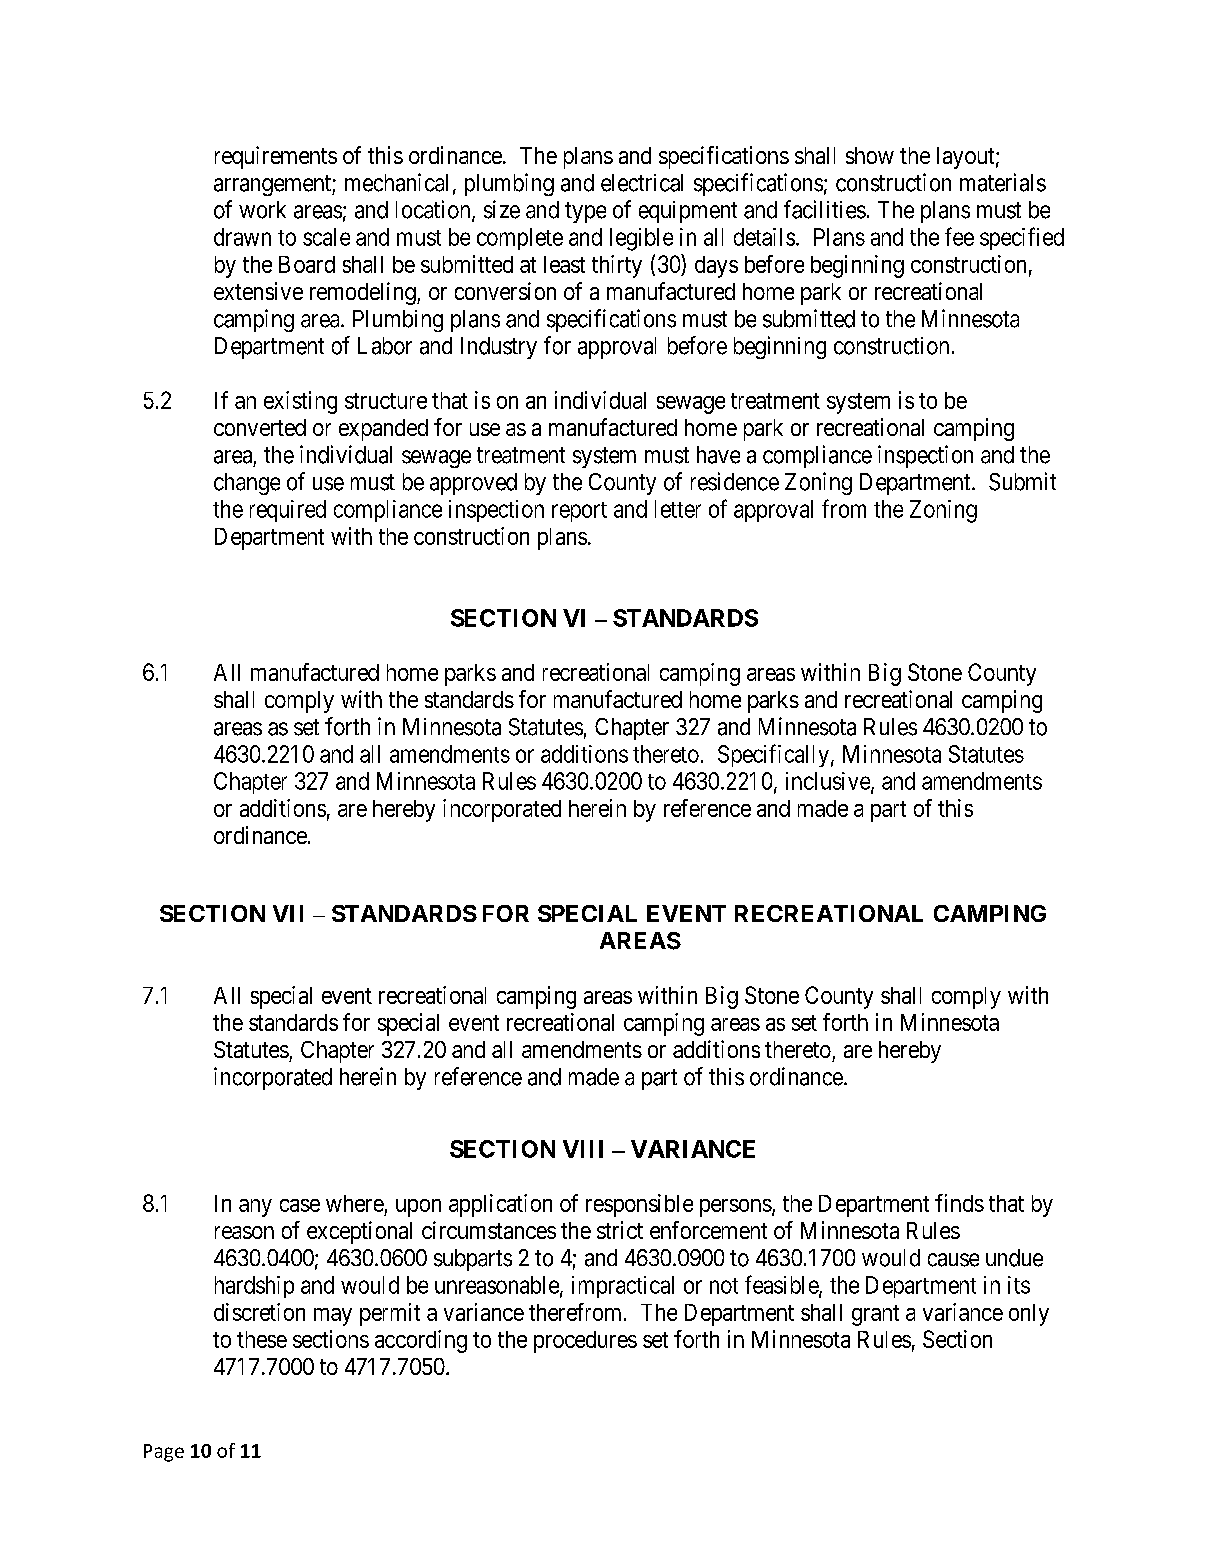 Image resolution: width=1207 pixels, height=1561 pixels. What do you see at coordinates (262, 210) in the page?
I see `work` at bounding box center [262, 210].
